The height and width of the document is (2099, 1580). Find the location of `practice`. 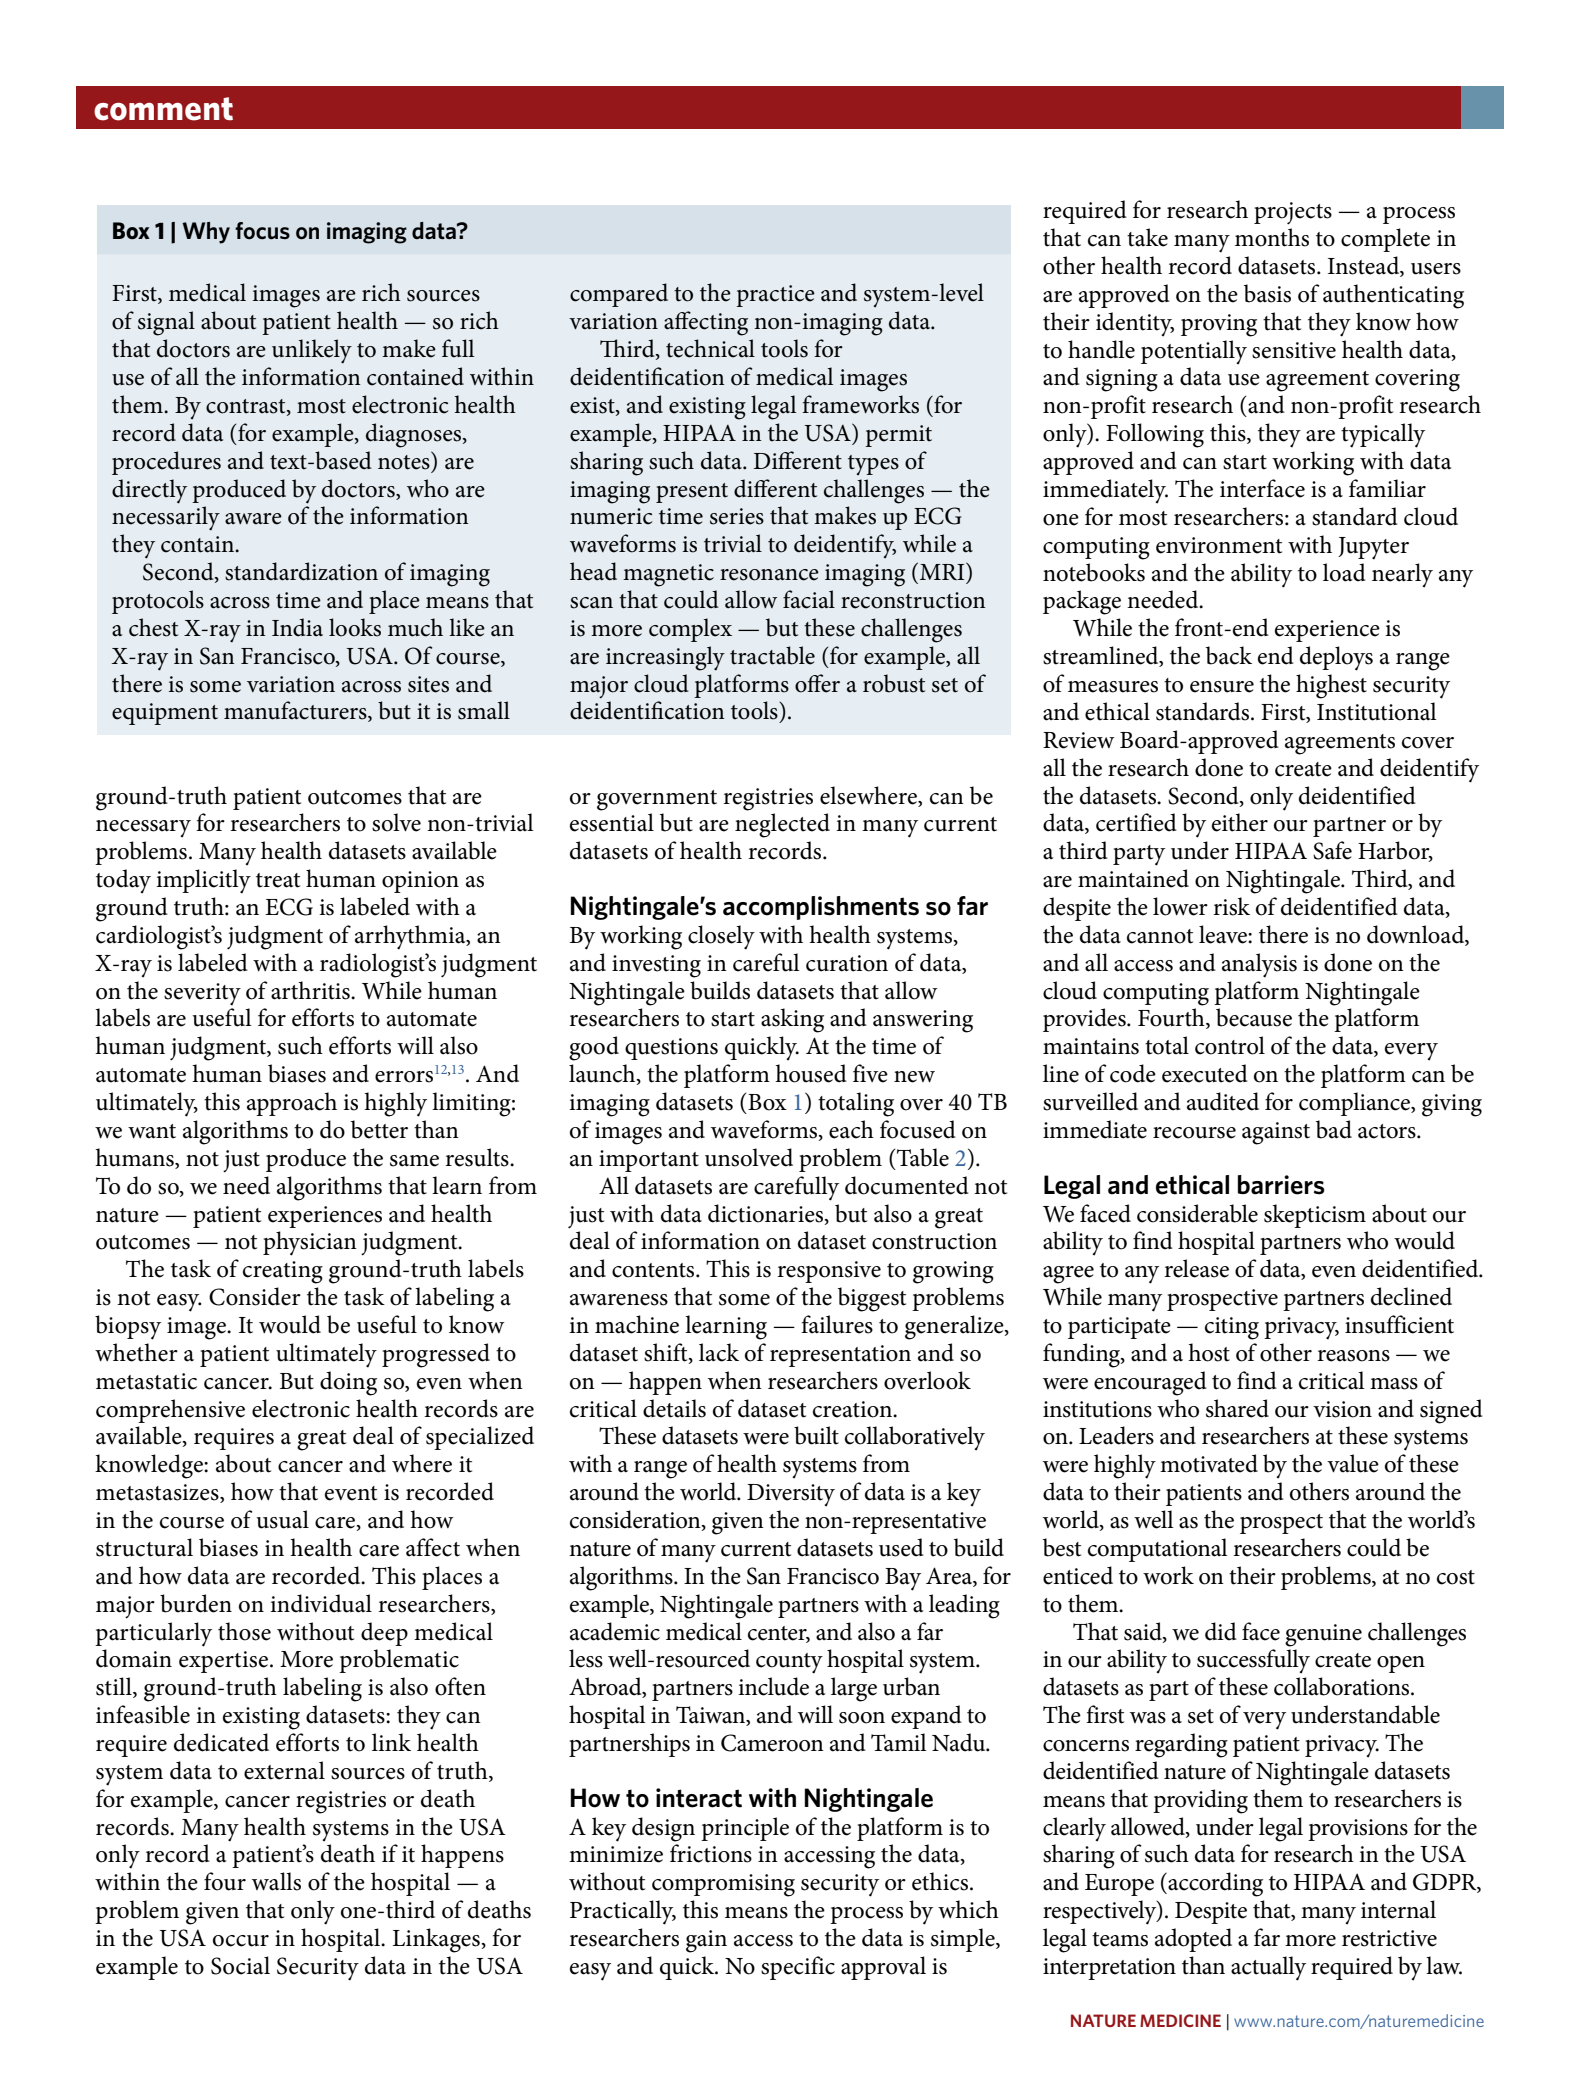

practice is located at coordinates (775, 296).
